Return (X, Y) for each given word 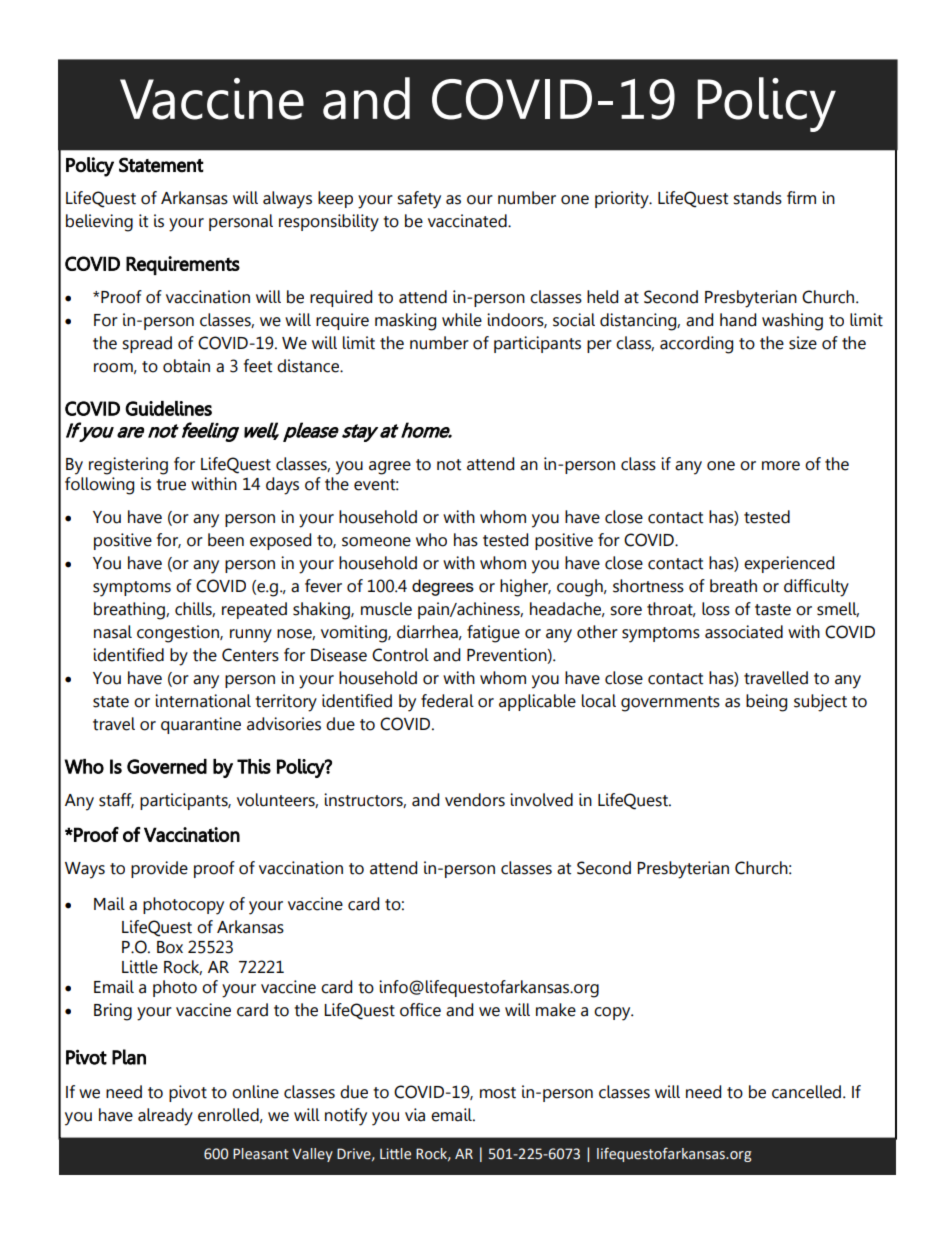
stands (757, 198)
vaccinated (468, 221)
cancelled (806, 1092)
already (165, 1117)
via (415, 1115)
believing (99, 223)
